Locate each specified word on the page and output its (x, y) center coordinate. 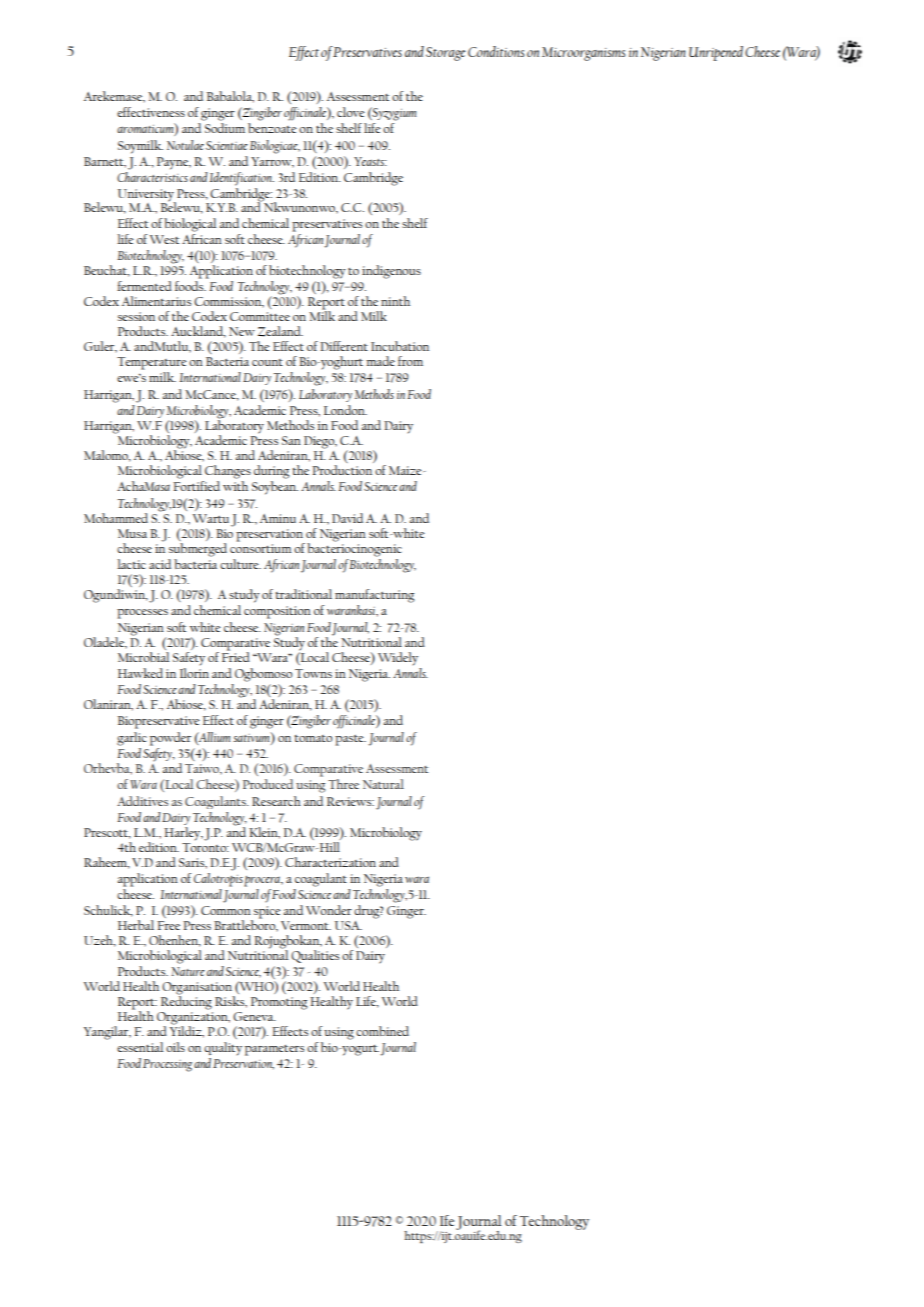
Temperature (152, 363)
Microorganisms (583, 54)
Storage (445, 54)
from (410, 361)
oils (175, 1047)
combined (382, 1031)
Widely (398, 658)
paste (350, 740)
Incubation (400, 346)
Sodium (225, 128)
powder (170, 739)
